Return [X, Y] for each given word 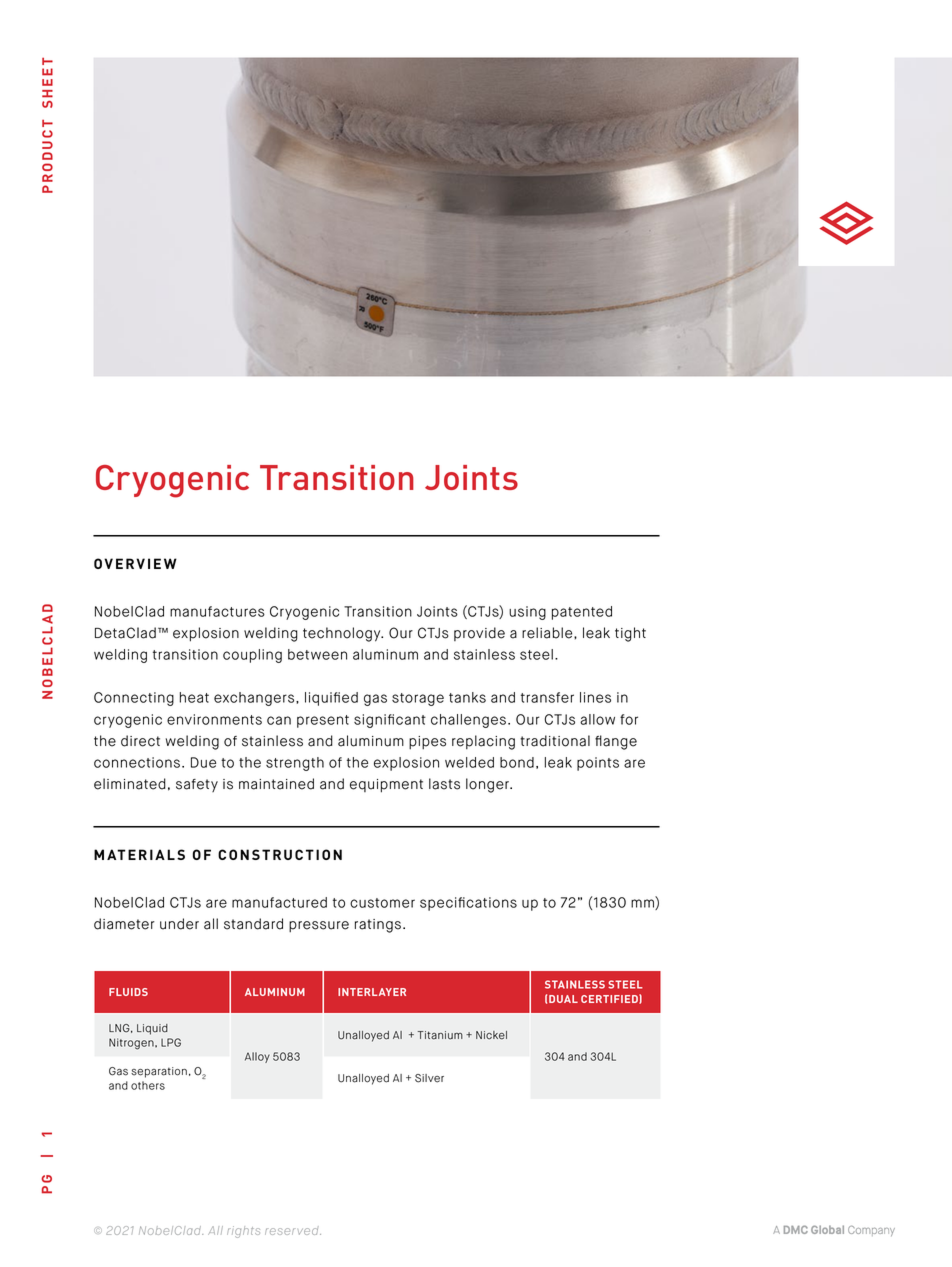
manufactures [217, 611]
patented [582, 613]
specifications [468, 904]
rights [243, 1232]
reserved [293, 1230]
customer [382, 903]
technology [343, 634]
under [179, 924]
